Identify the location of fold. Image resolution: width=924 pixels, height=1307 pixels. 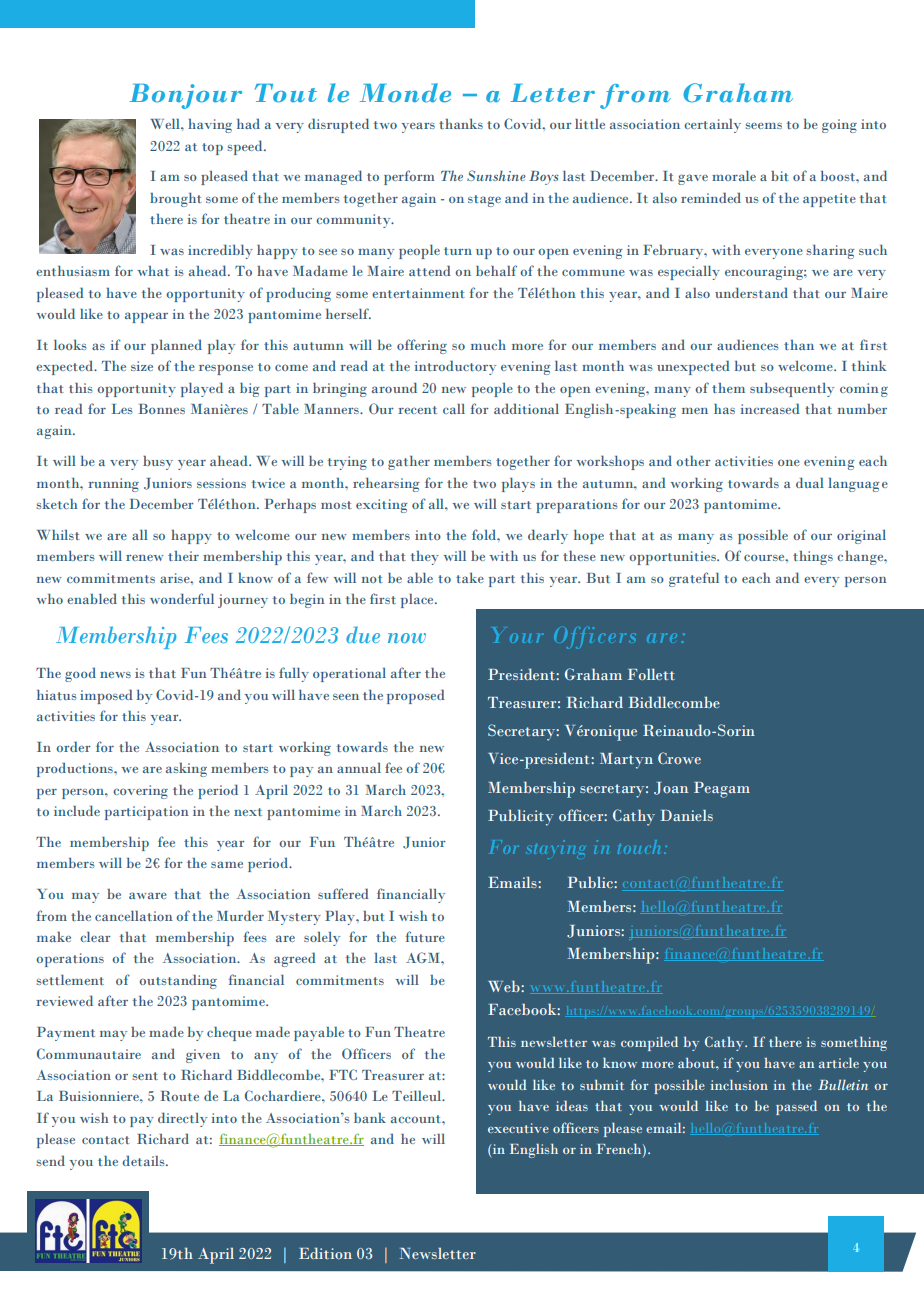
(485, 534).
